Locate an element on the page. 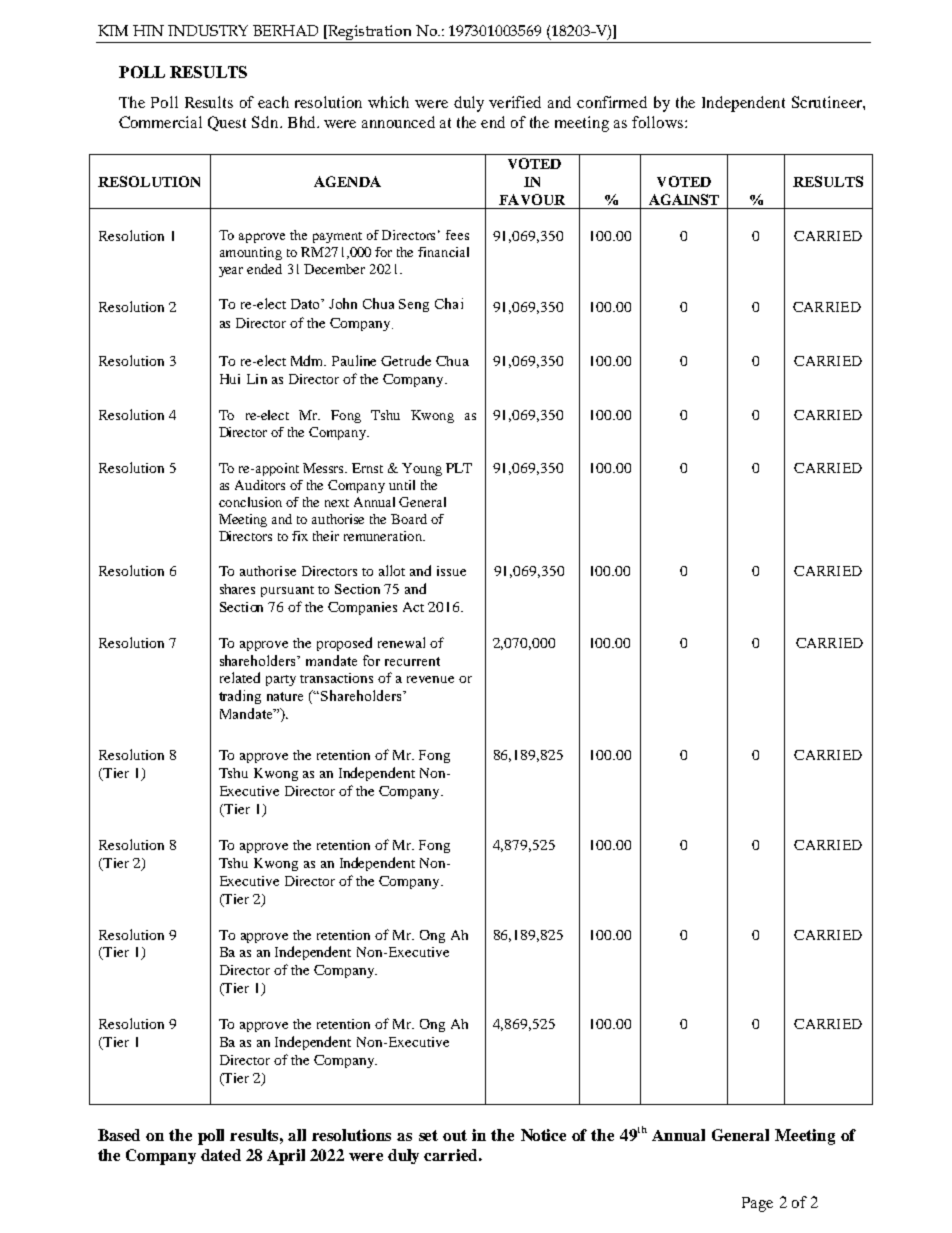 The height and width of the document is (1233, 952). dated is located at coordinates (221, 1155).
